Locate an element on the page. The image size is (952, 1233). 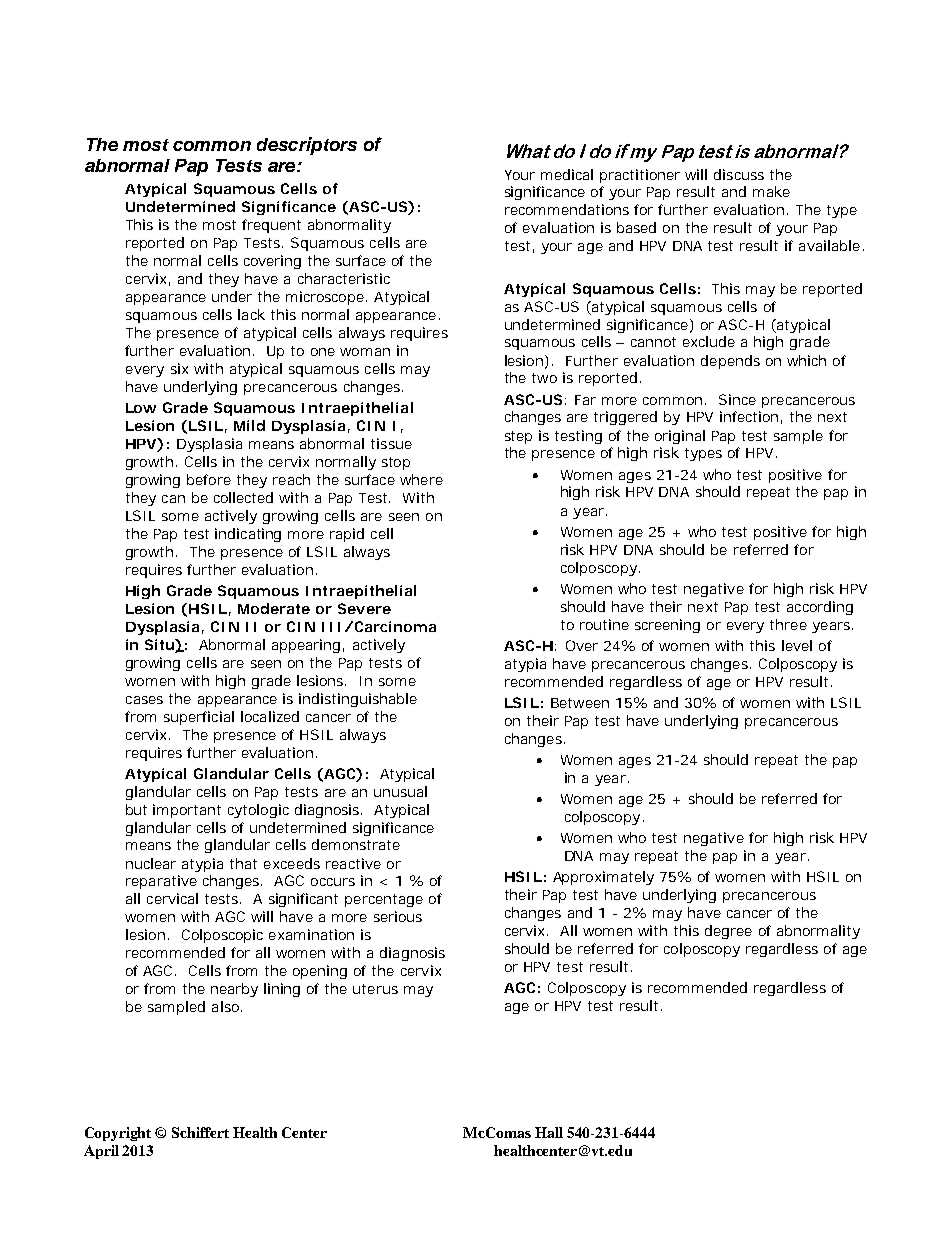
level is located at coordinates (797, 645).
